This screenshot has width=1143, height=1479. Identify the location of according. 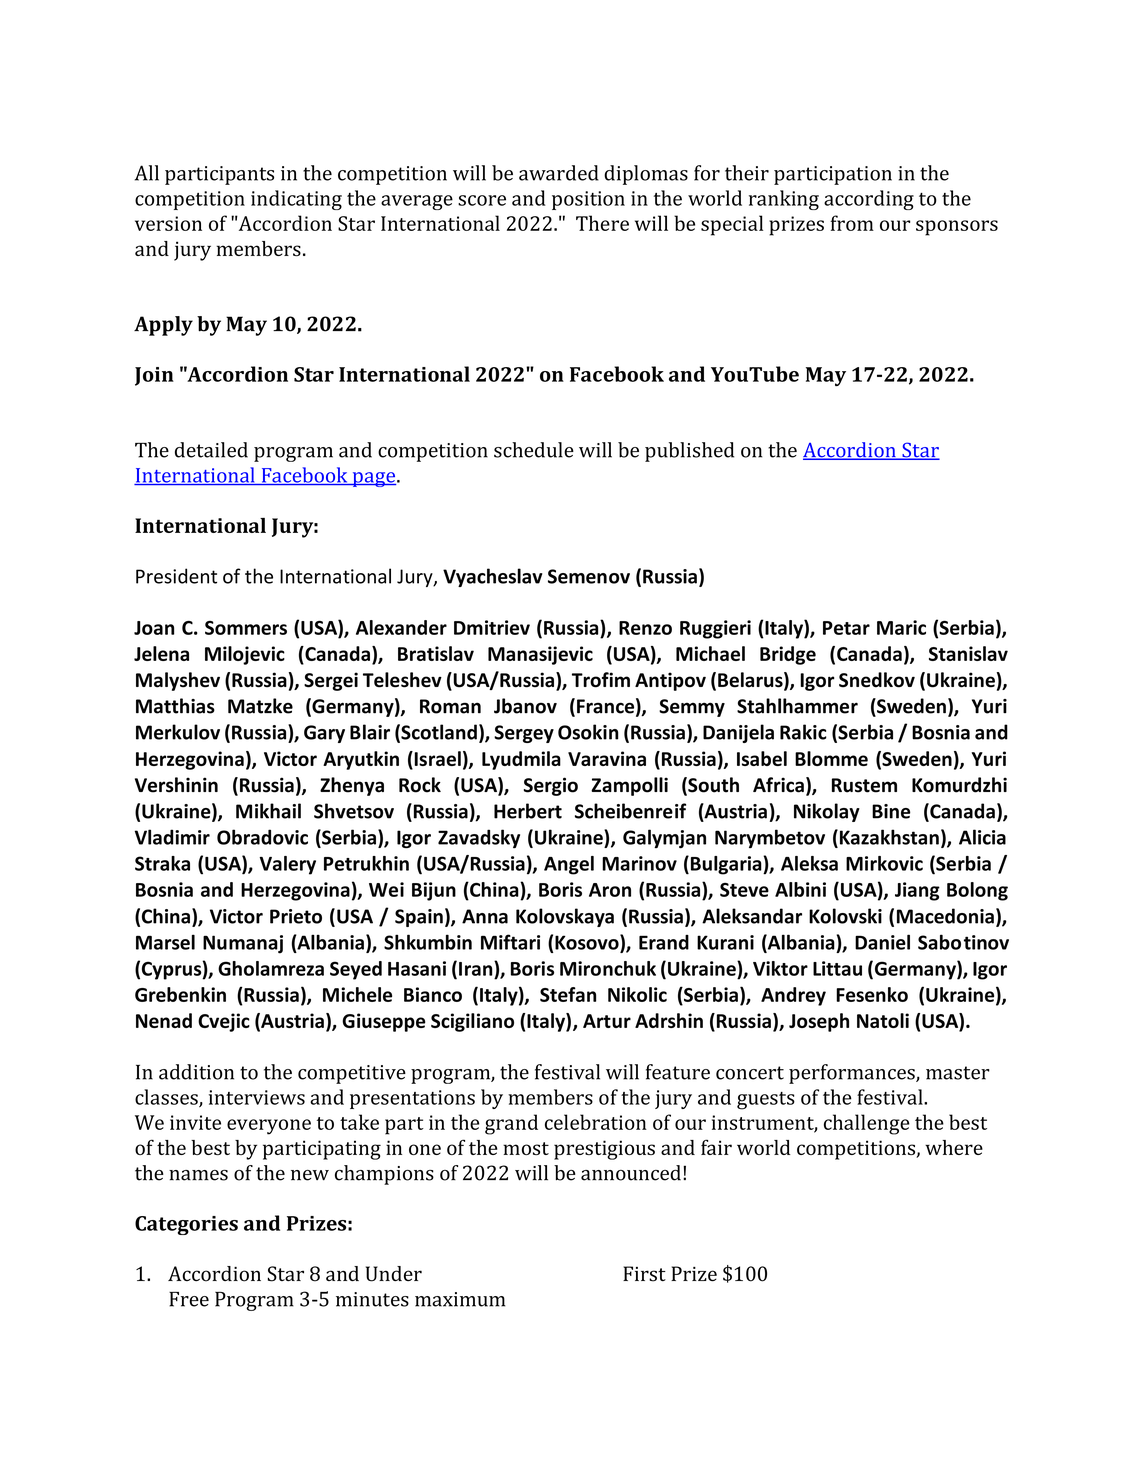
(869, 200).
